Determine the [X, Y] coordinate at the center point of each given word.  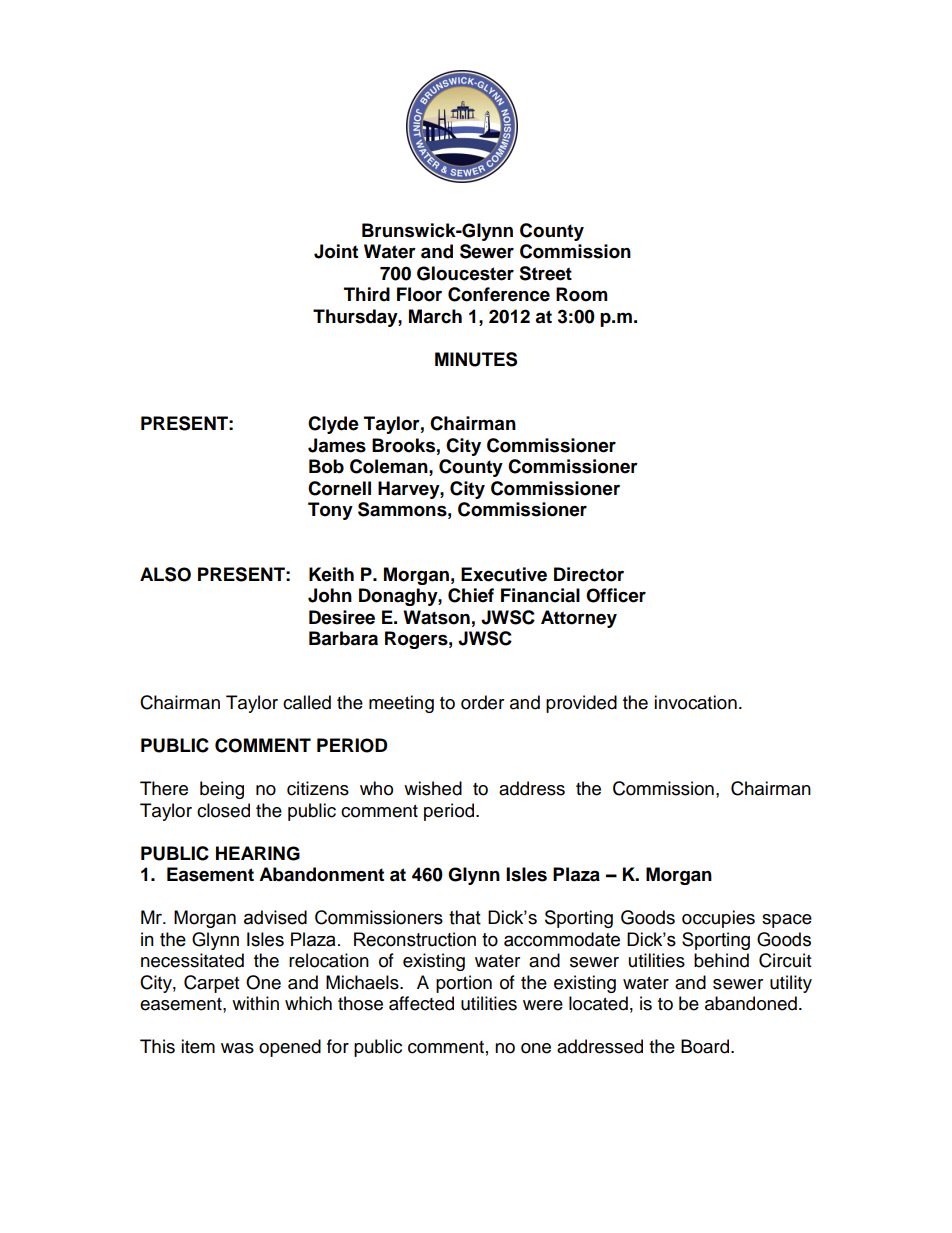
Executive [504, 574]
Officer [616, 595]
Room [582, 294]
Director [589, 574]
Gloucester [465, 273]
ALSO [165, 574]
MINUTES [476, 359]
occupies [718, 919]
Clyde [333, 425]
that [465, 917]
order [482, 702]
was [237, 1048]
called [307, 702]
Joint [336, 251]
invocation [695, 702]
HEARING [258, 853]
